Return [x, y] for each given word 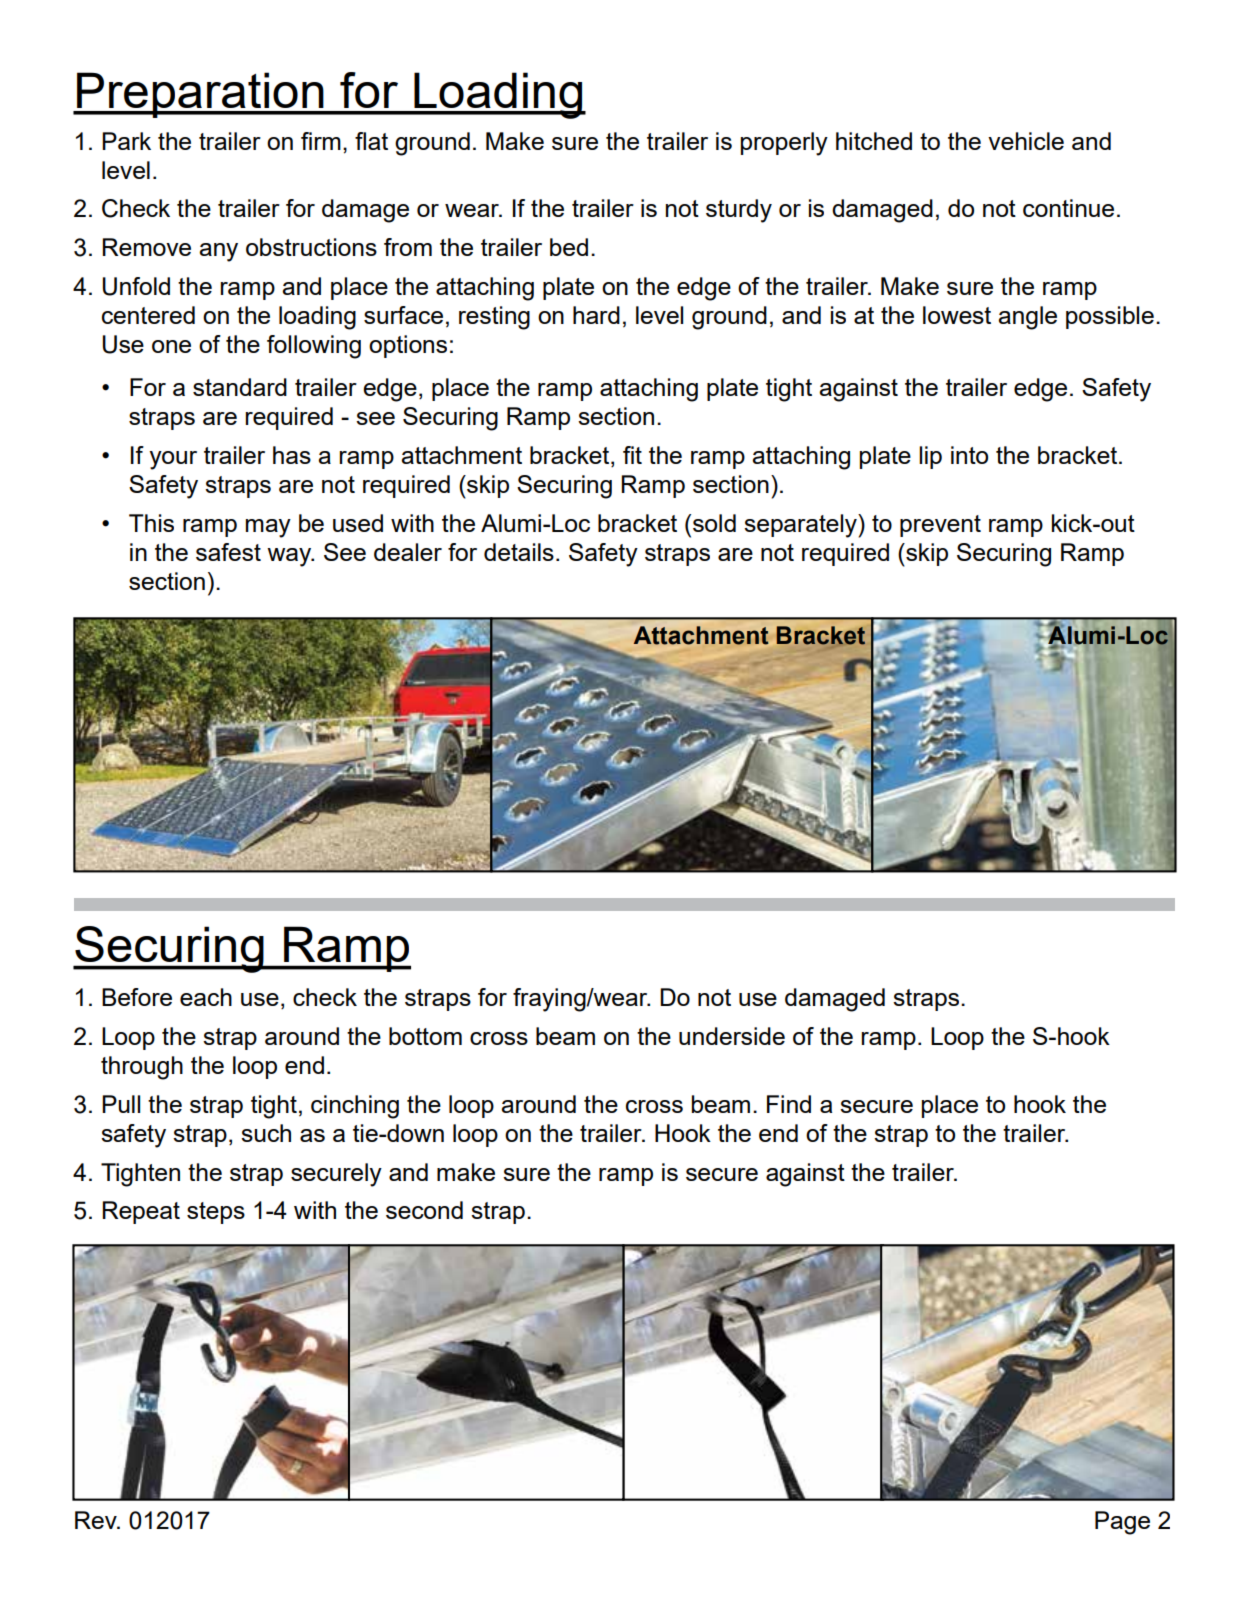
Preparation [200, 95]
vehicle [1026, 141]
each [206, 997]
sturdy [739, 211]
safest [228, 552]
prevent [940, 526]
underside [732, 1036]
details [519, 552]
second [424, 1210]
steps [216, 1213]
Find [789, 1104]
